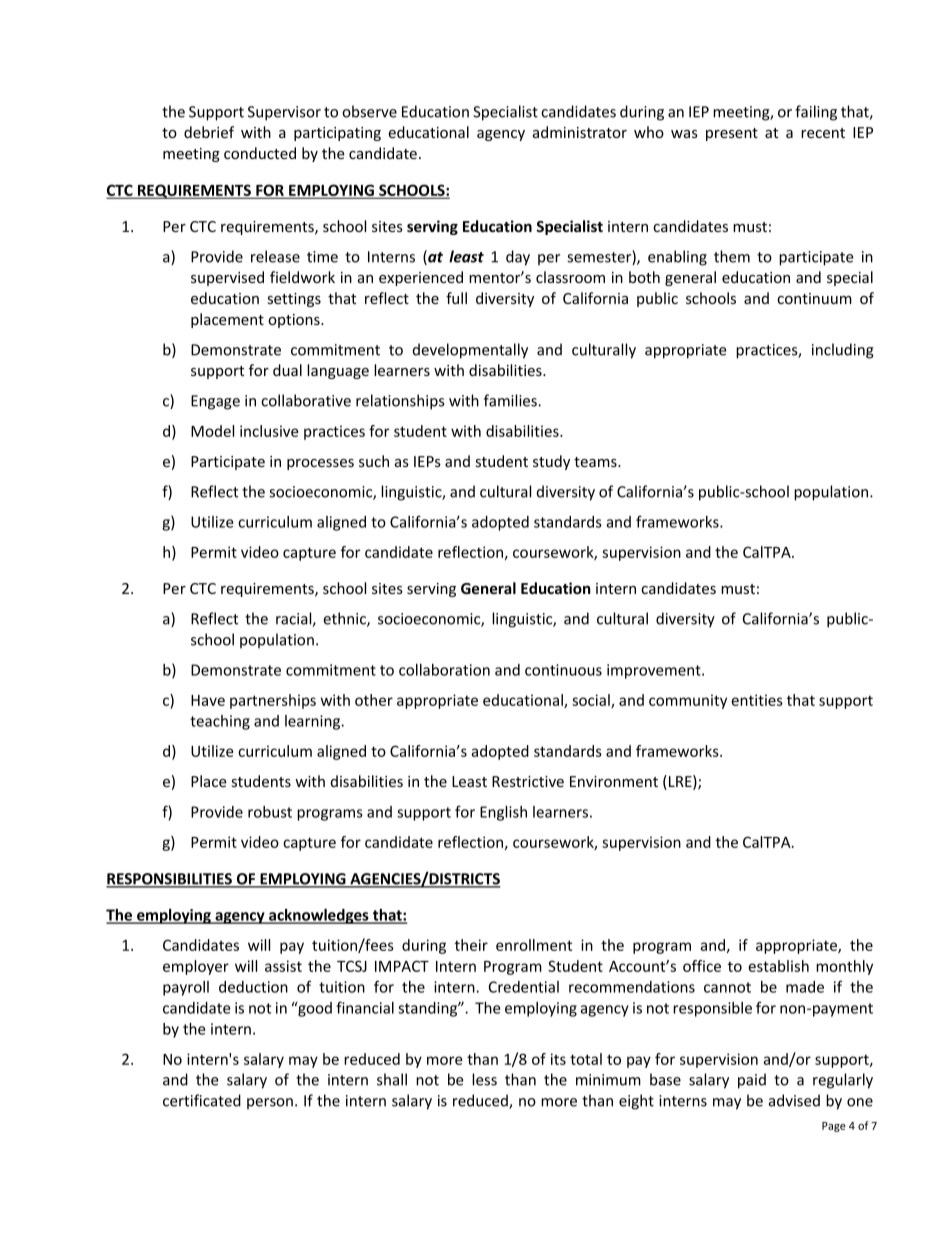 Image resolution: width=952 pixels, height=1233 pixels. What do you see at coordinates (563, 670) in the page?
I see `continuous` at bounding box center [563, 670].
